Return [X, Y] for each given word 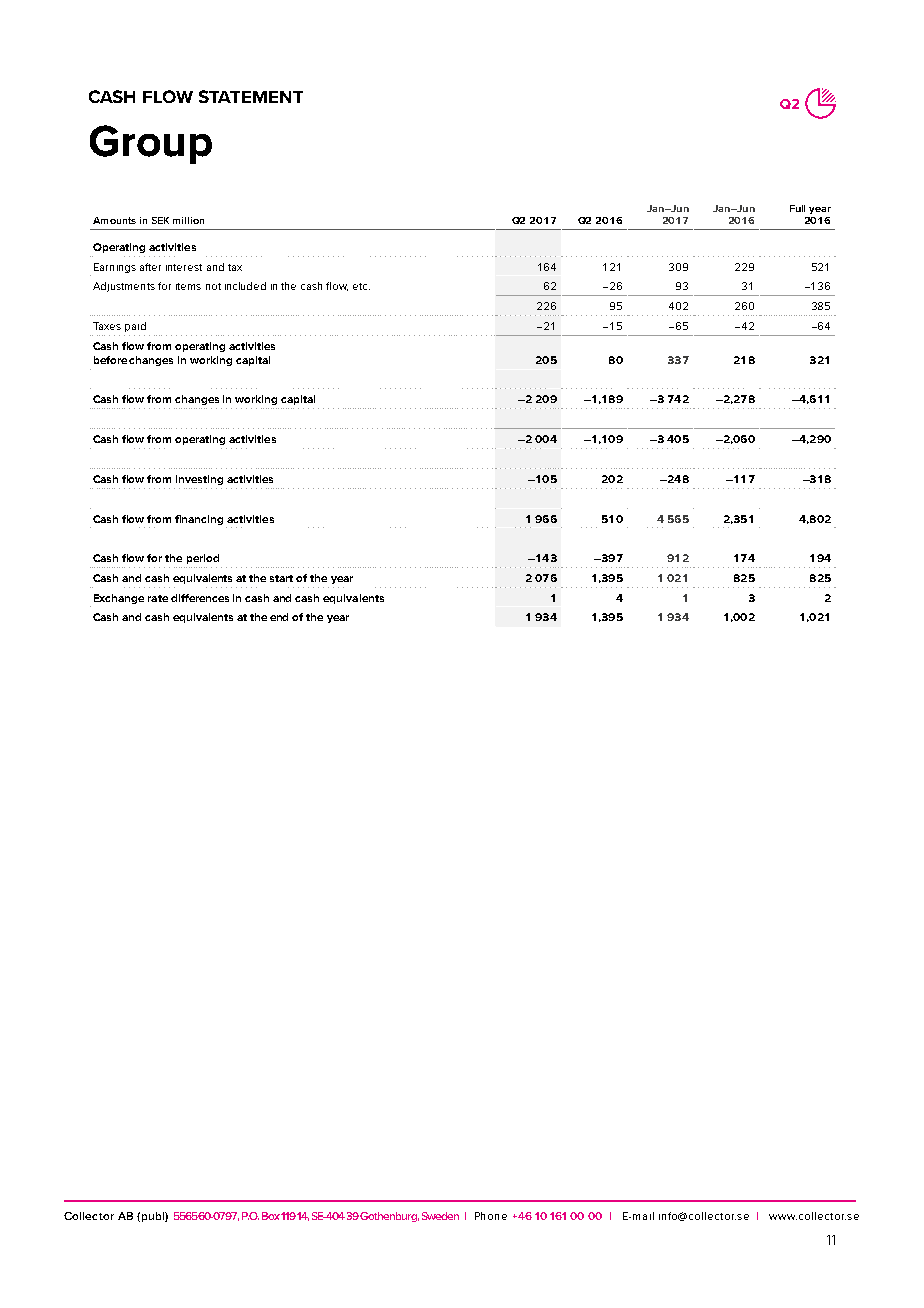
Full [797, 208]
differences [200, 598]
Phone [491, 1216]
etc [361, 286]
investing [199, 480]
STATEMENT [251, 96]
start [281, 578]
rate [158, 598]
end [279, 617]
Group [151, 144]
